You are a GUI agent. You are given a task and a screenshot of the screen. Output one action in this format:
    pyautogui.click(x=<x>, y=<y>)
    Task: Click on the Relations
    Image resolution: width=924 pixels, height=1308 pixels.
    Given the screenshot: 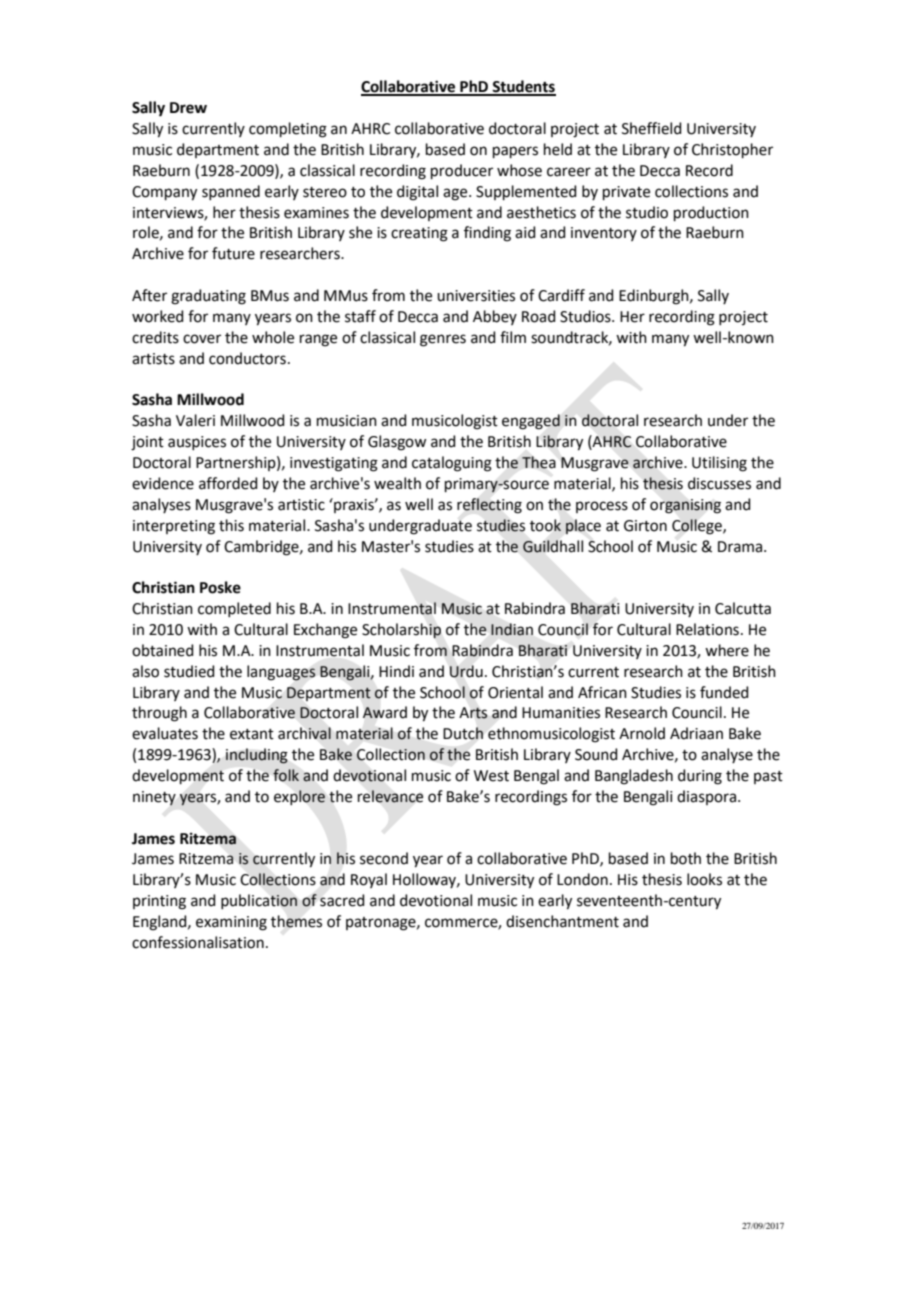 What is the action you would take?
    pyautogui.click(x=707, y=629)
